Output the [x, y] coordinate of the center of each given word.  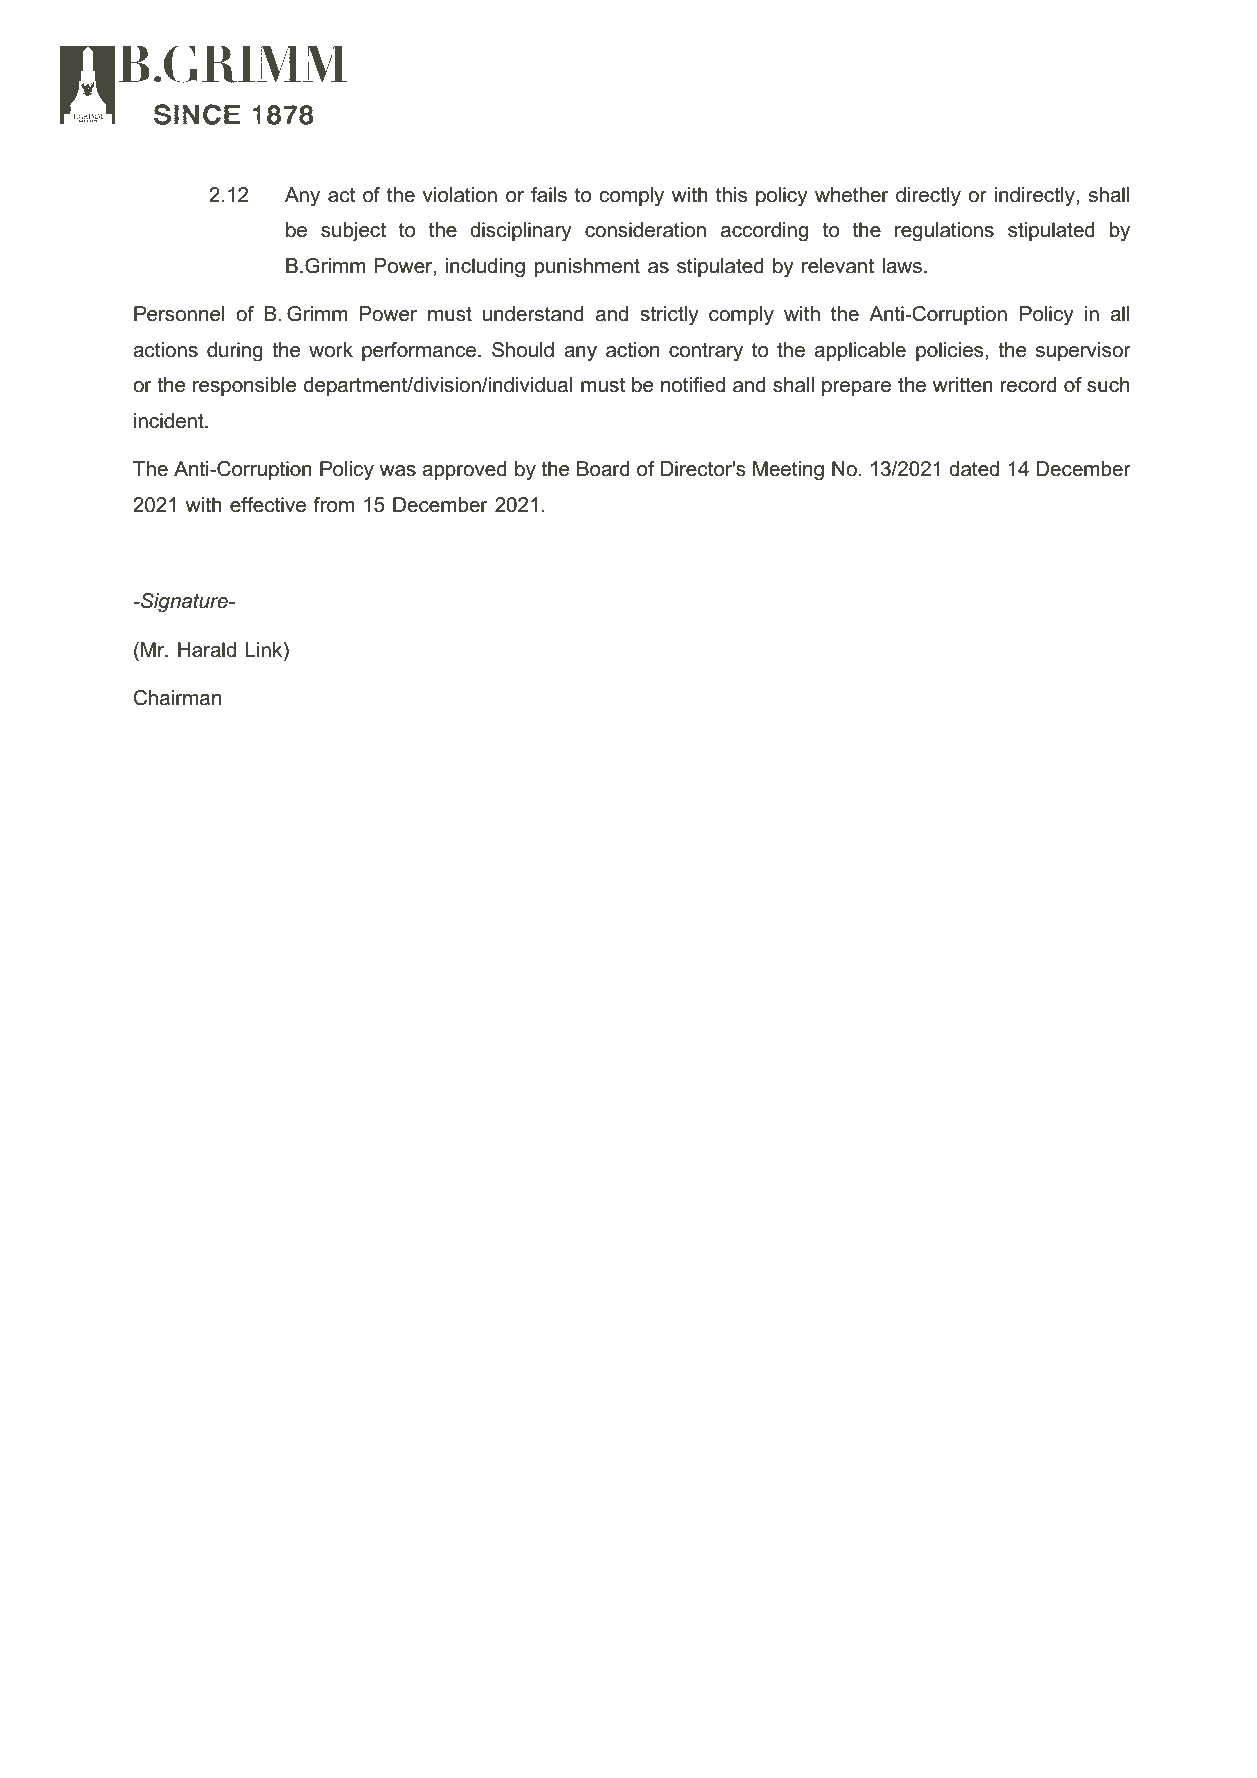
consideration [645, 230]
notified [693, 385]
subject [353, 232]
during [235, 352]
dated [974, 469]
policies [949, 351]
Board [603, 469]
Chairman [177, 698]
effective [268, 505]
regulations [944, 232]
